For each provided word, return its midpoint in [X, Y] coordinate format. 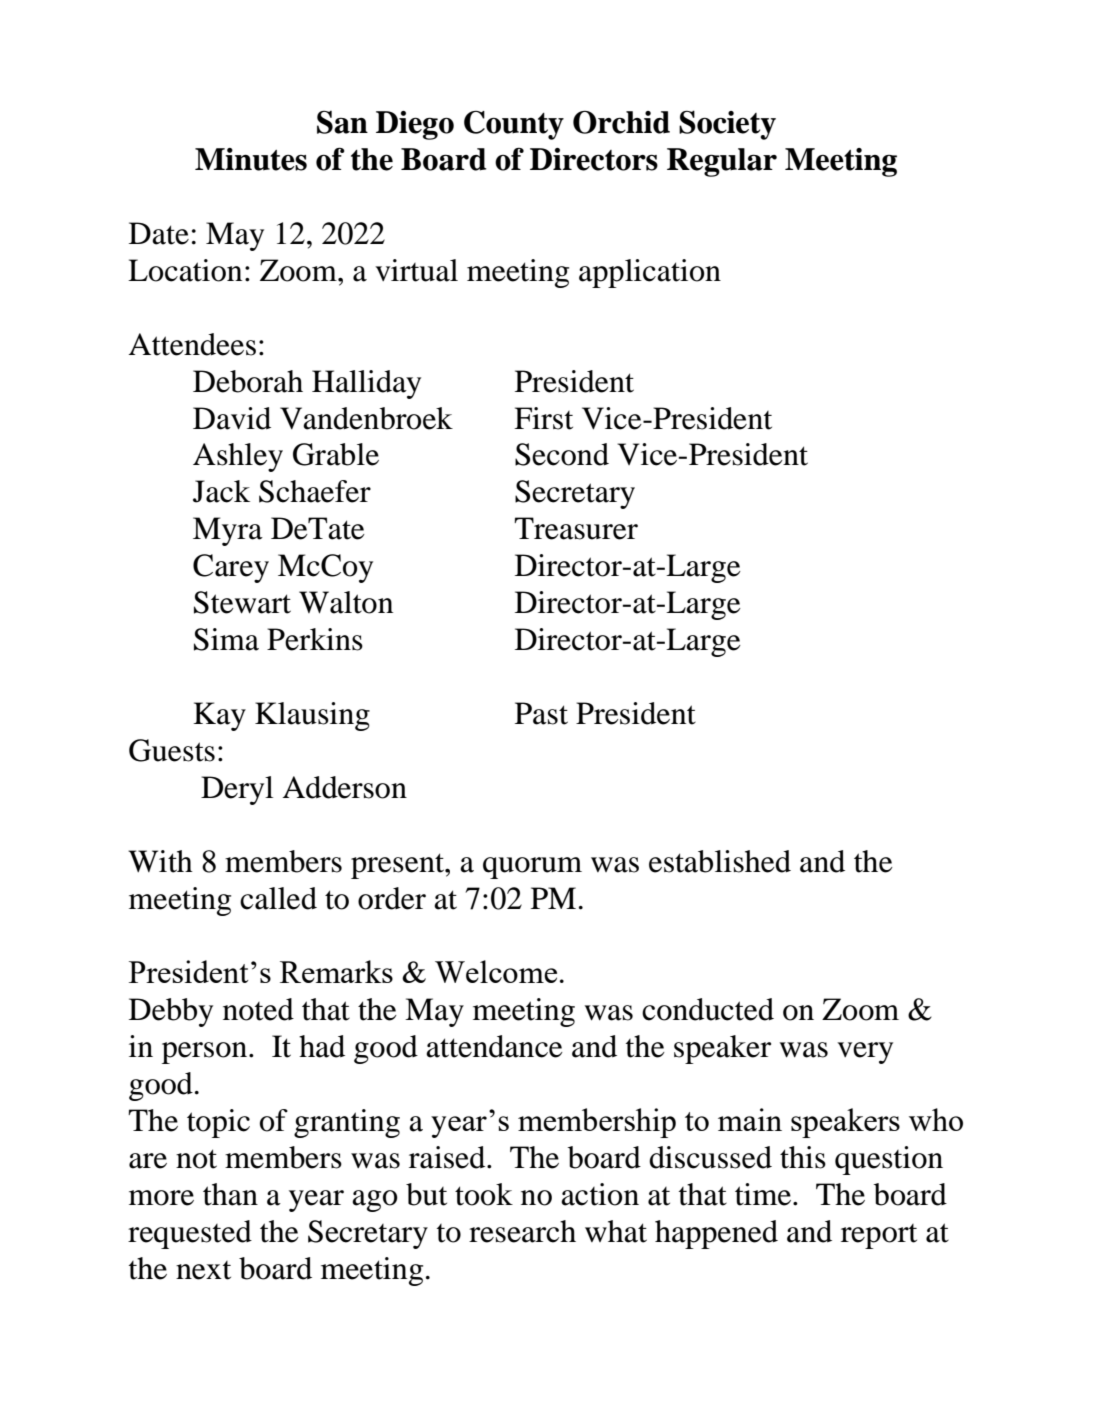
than [230, 1194]
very [865, 1053]
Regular [722, 162]
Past [541, 713]
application [650, 273]
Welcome [496, 971]
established [720, 861]
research [522, 1231]
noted [258, 1009]
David [232, 418]
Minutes [251, 159]
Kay [219, 716]
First [543, 418]
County [514, 125]
